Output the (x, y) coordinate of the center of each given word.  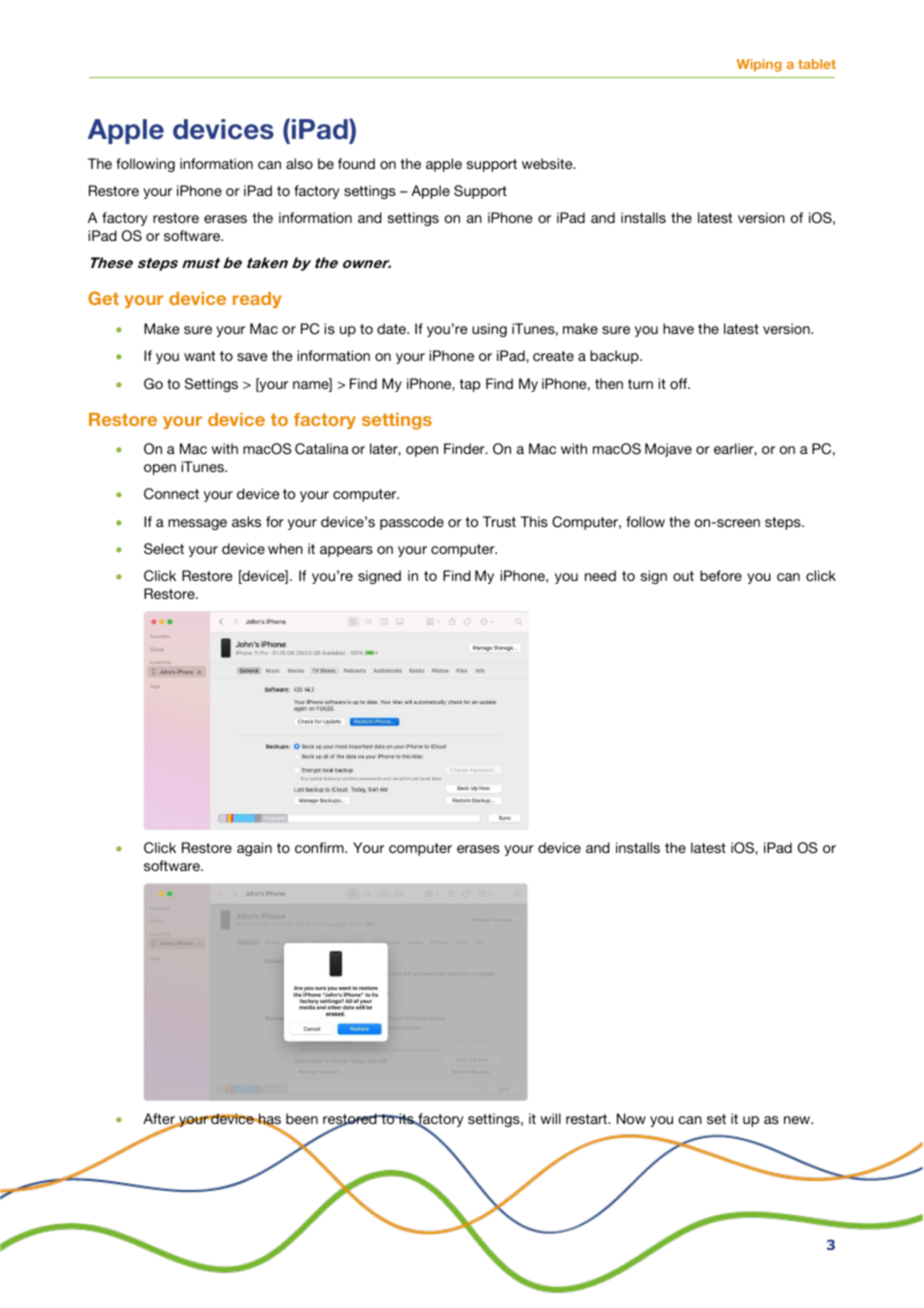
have (678, 328)
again (254, 849)
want (199, 356)
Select (164, 549)
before (721, 575)
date (392, 328)
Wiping (759, 65)
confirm (320, 847)
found (356, 163)
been (302, 1118)
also (299, 163)
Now (631, 1118)
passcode (412, 523)
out (683, 576)
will (551, 1118)
